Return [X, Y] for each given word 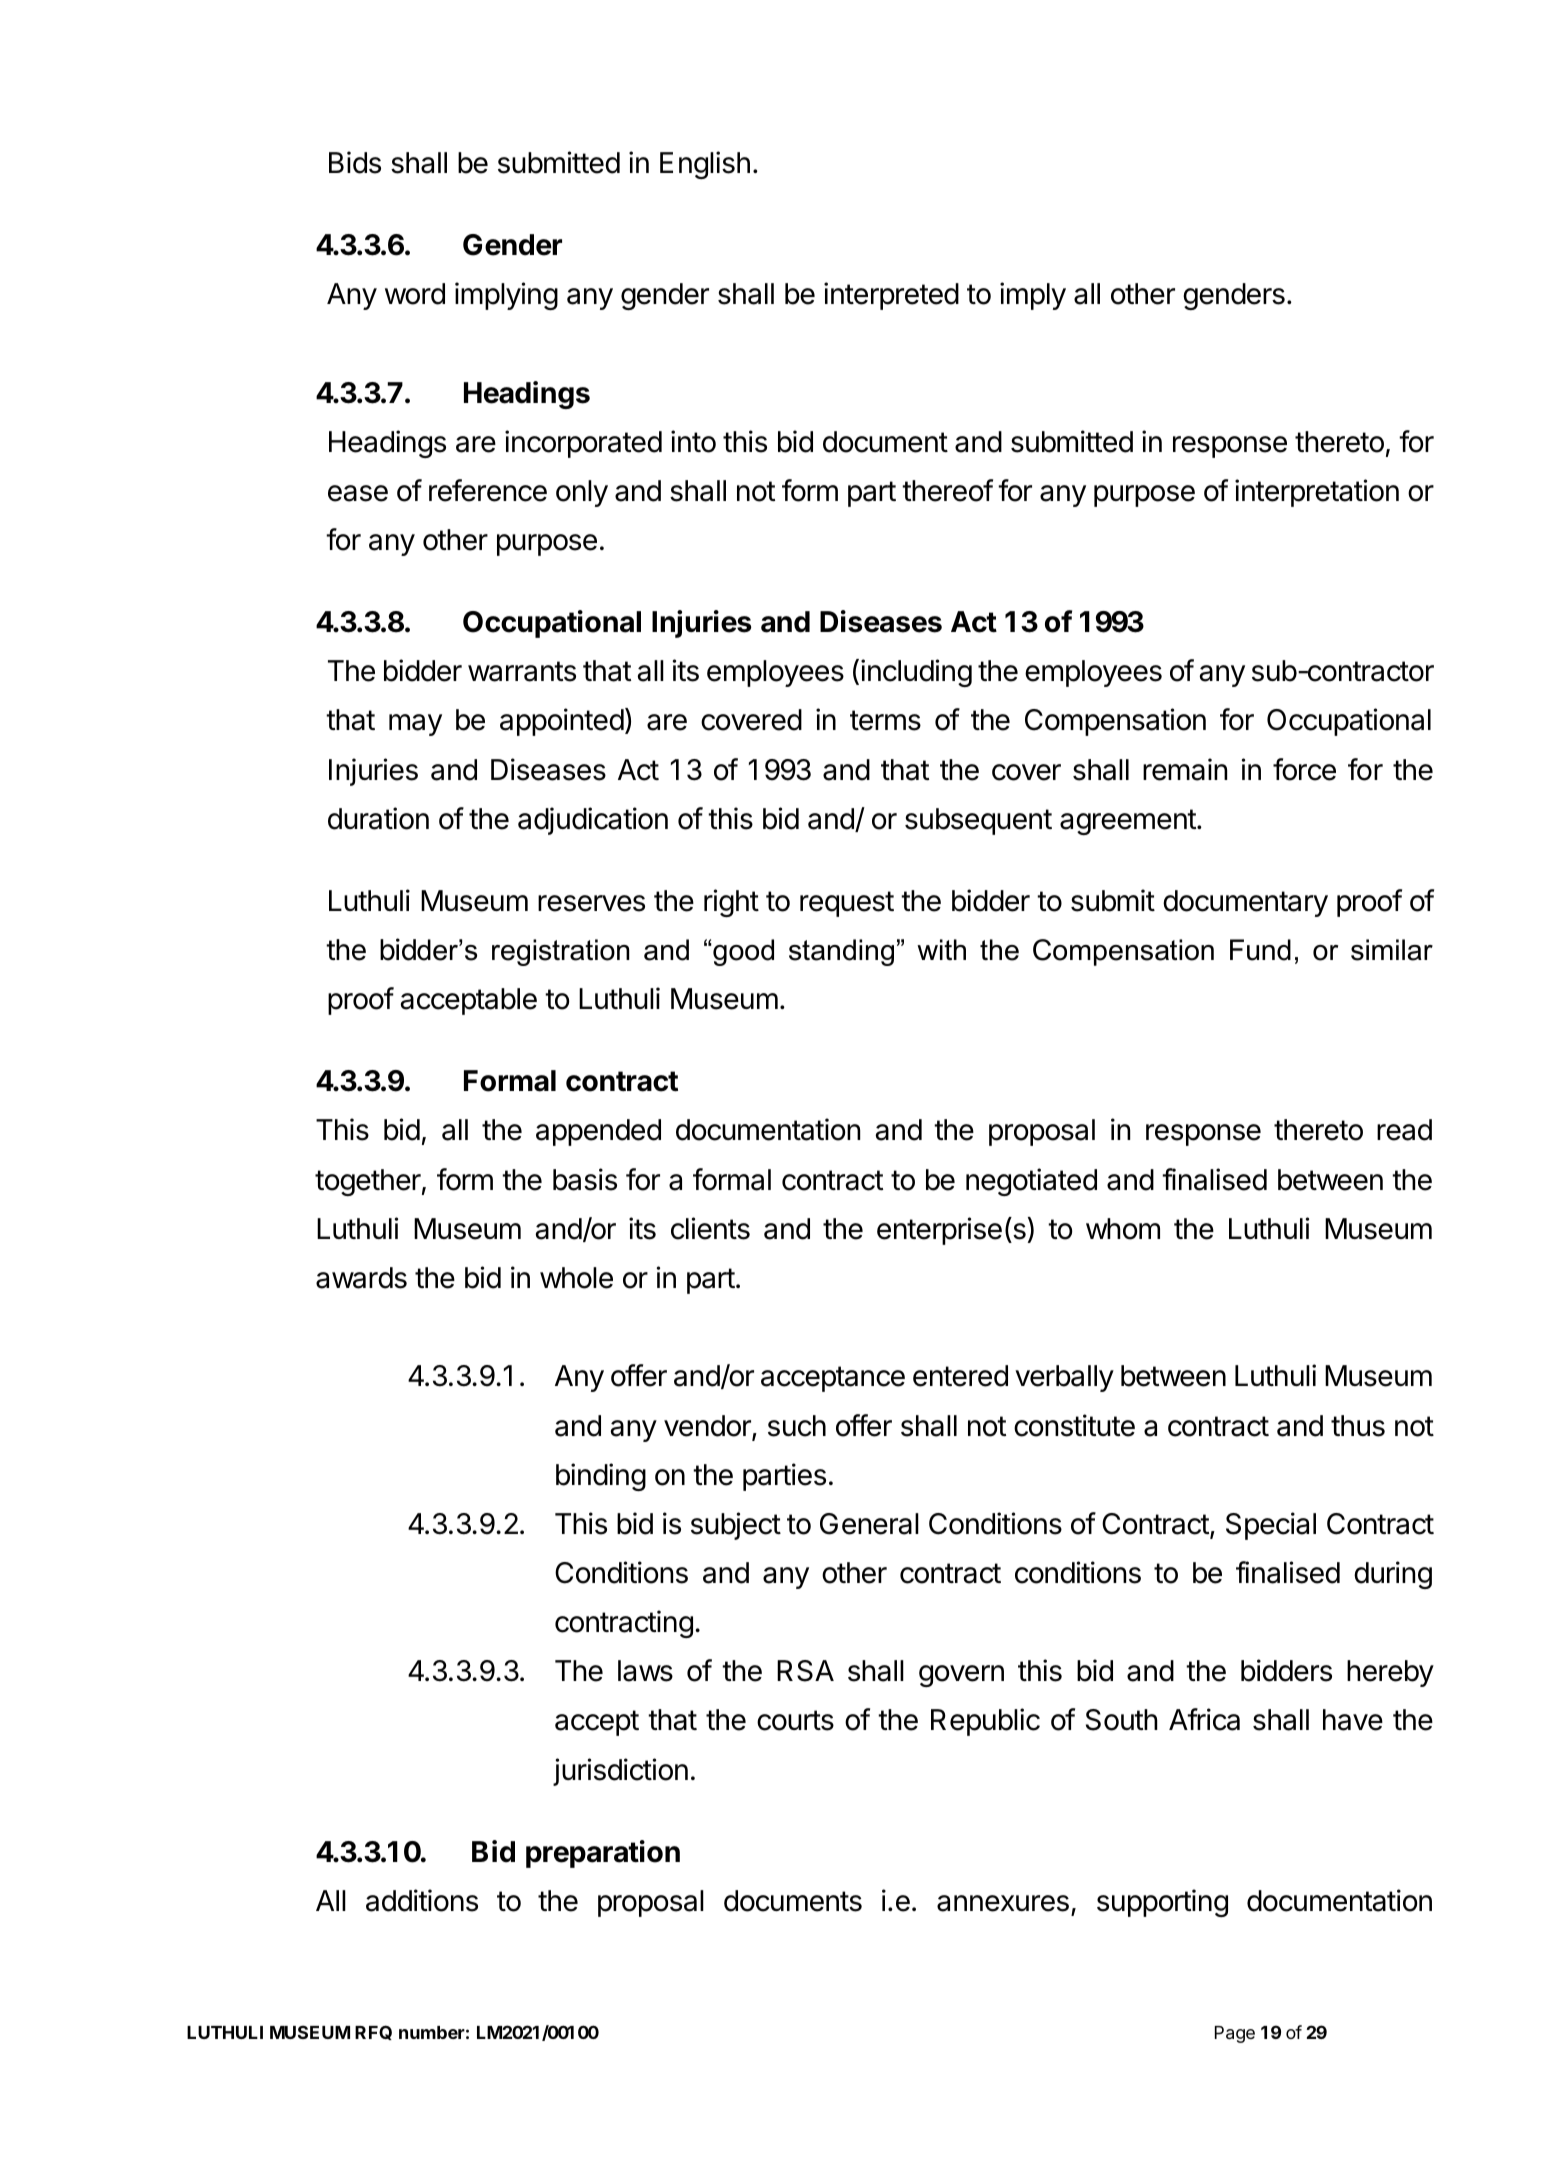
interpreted [891, 296]
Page [1235, 2034]
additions [422, 1900]
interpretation [1317, 493]
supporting [1162, 1903]
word [415, 294]
